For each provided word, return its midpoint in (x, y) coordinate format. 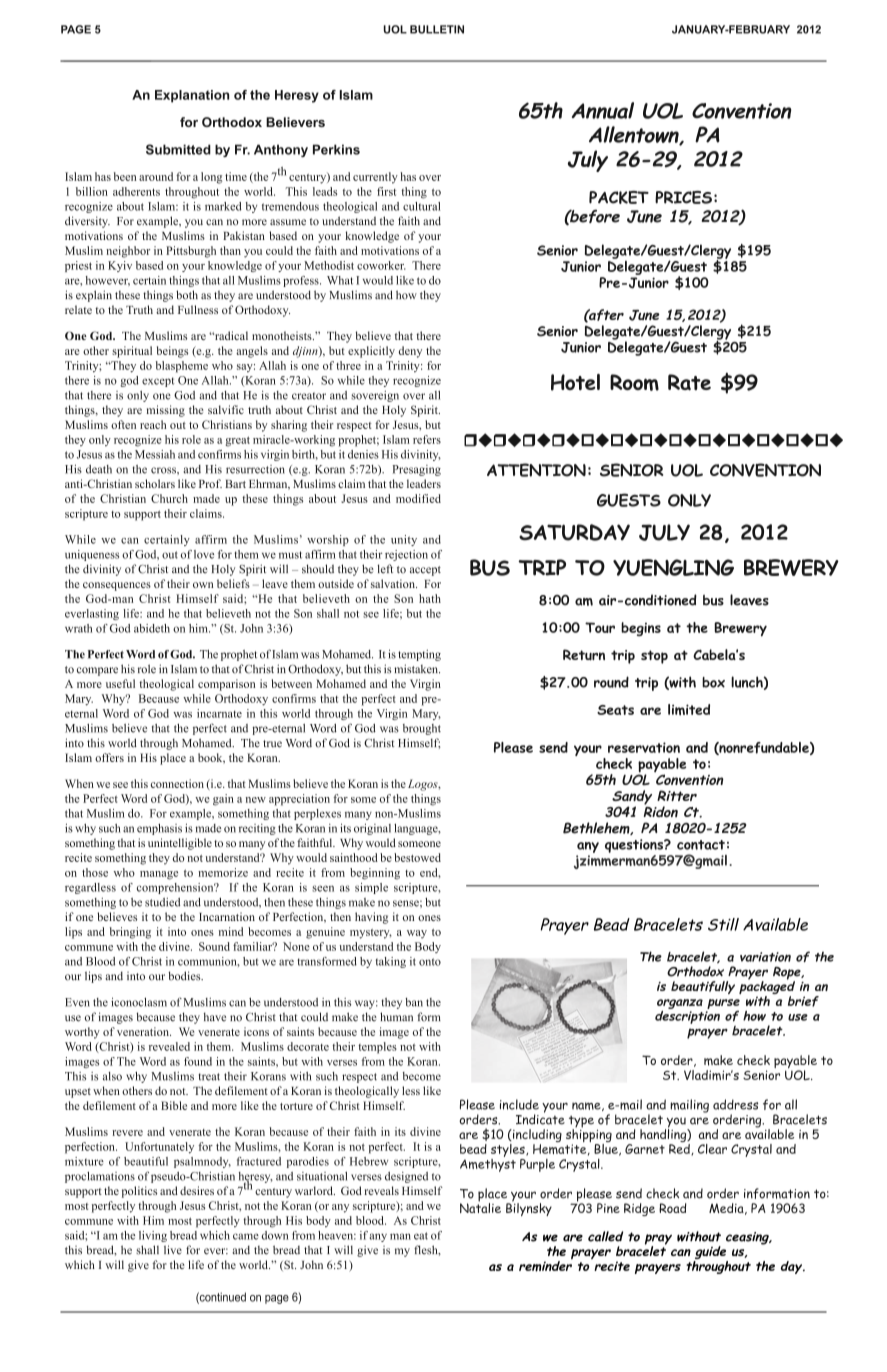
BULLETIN (437, 29)
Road (673, 1208)
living (153, 1236)
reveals (381, 1190)
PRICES (683, 197)
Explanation (192, 96)
